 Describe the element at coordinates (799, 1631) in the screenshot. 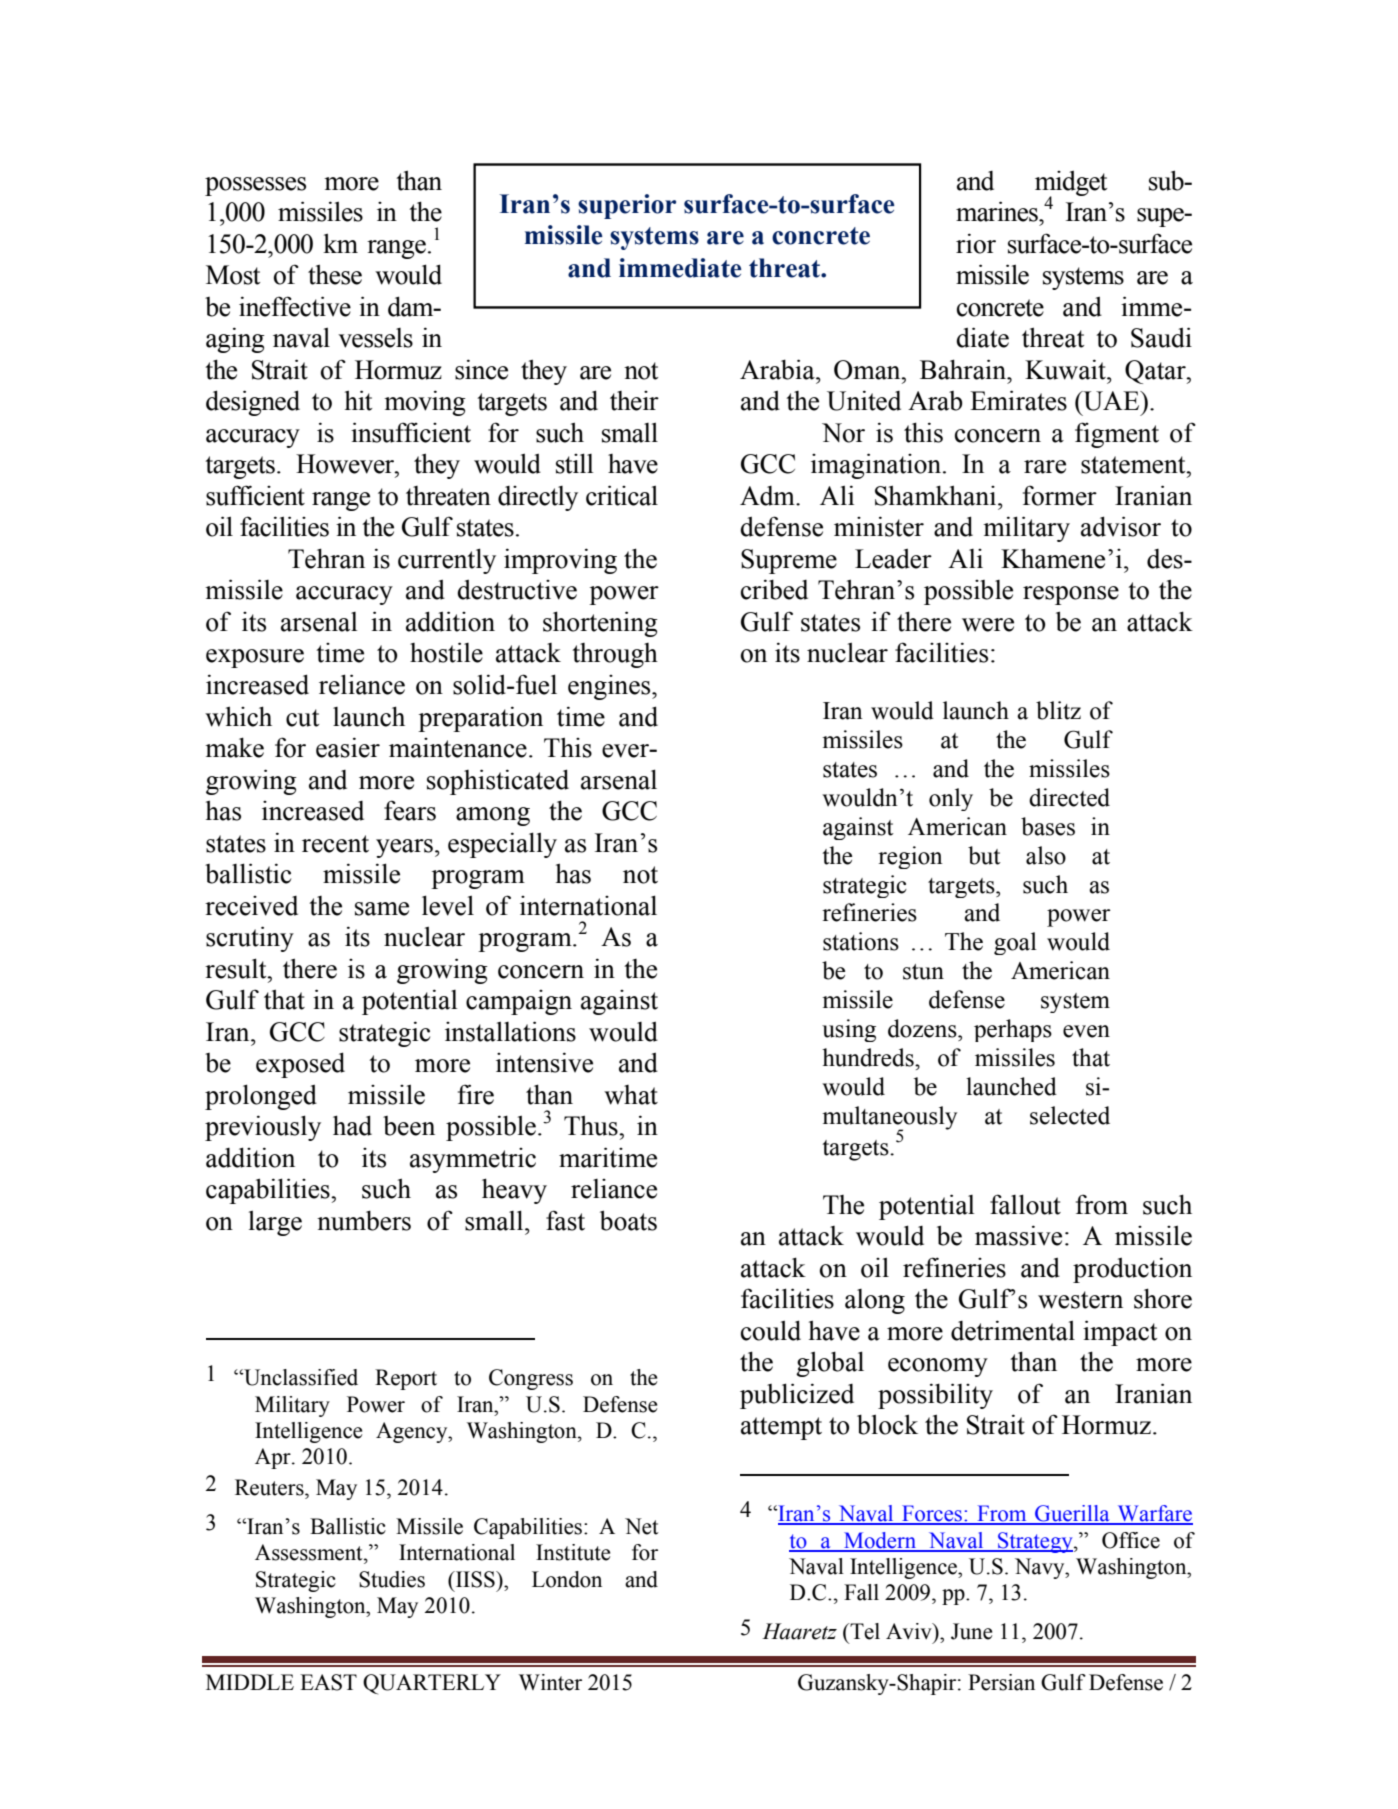

I see `Haaretz` at that location.
